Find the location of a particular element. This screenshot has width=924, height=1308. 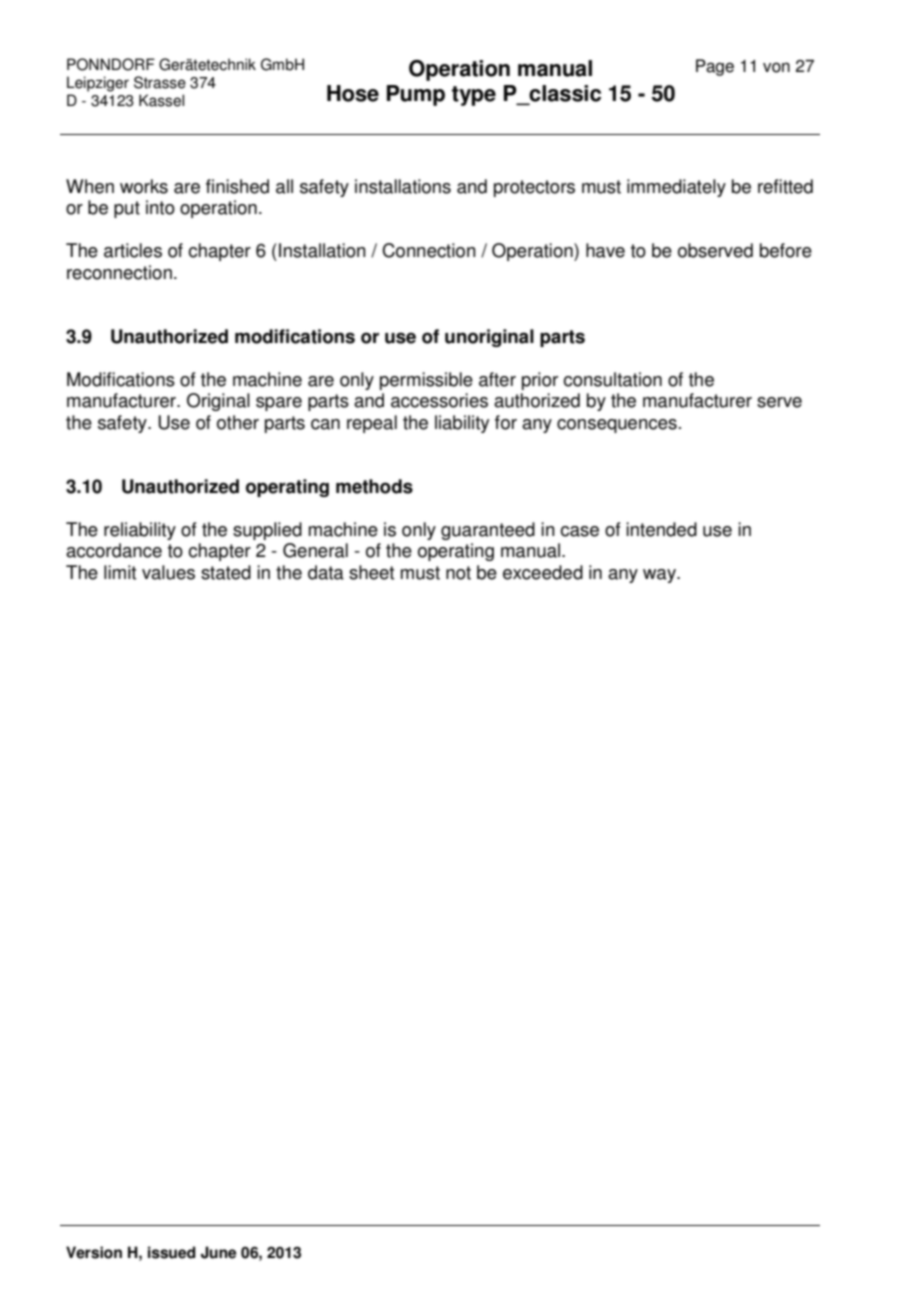

June is located at coordinates (218, 1252).
